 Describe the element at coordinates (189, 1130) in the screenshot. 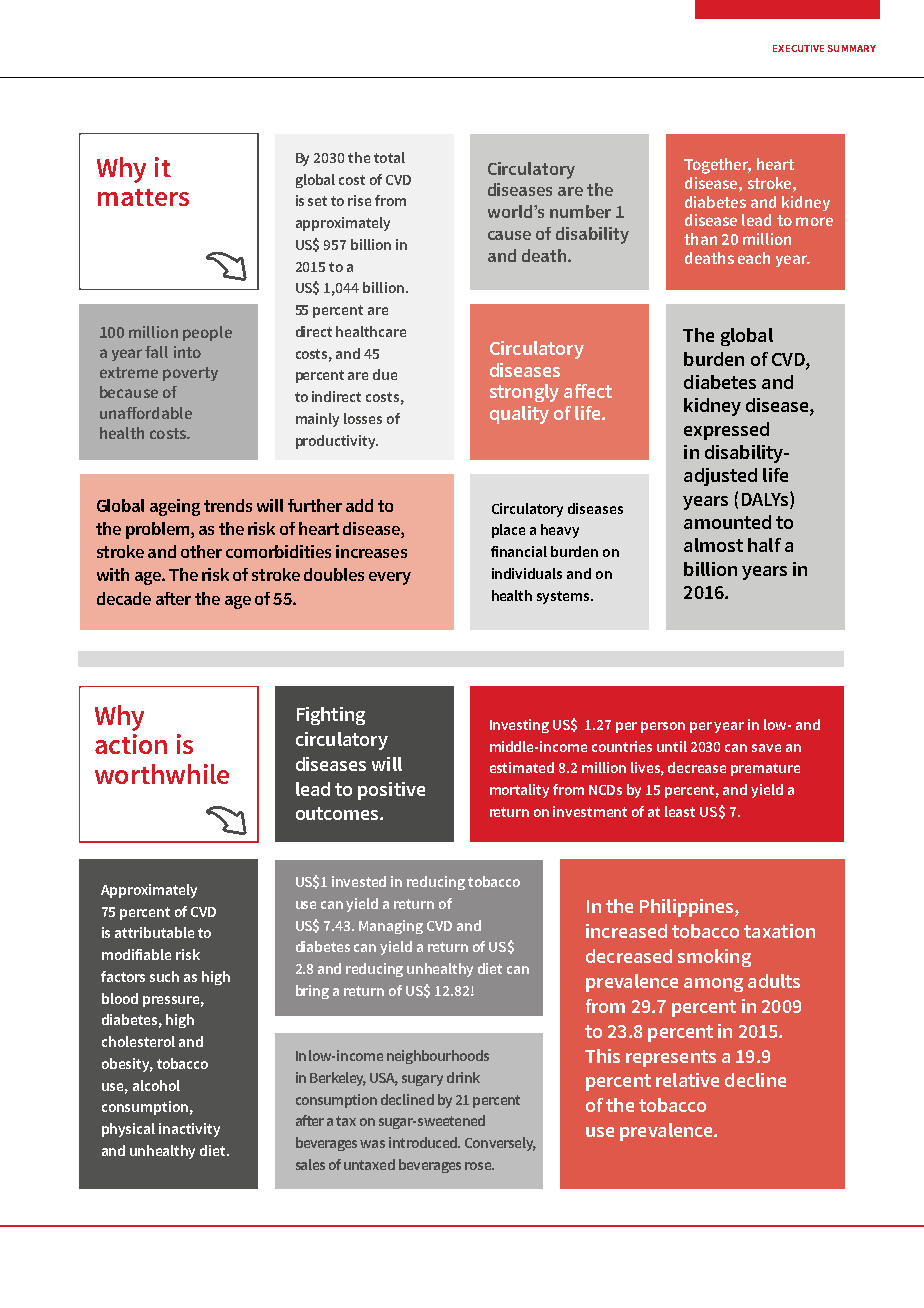

I see `inactivity` at that location.
